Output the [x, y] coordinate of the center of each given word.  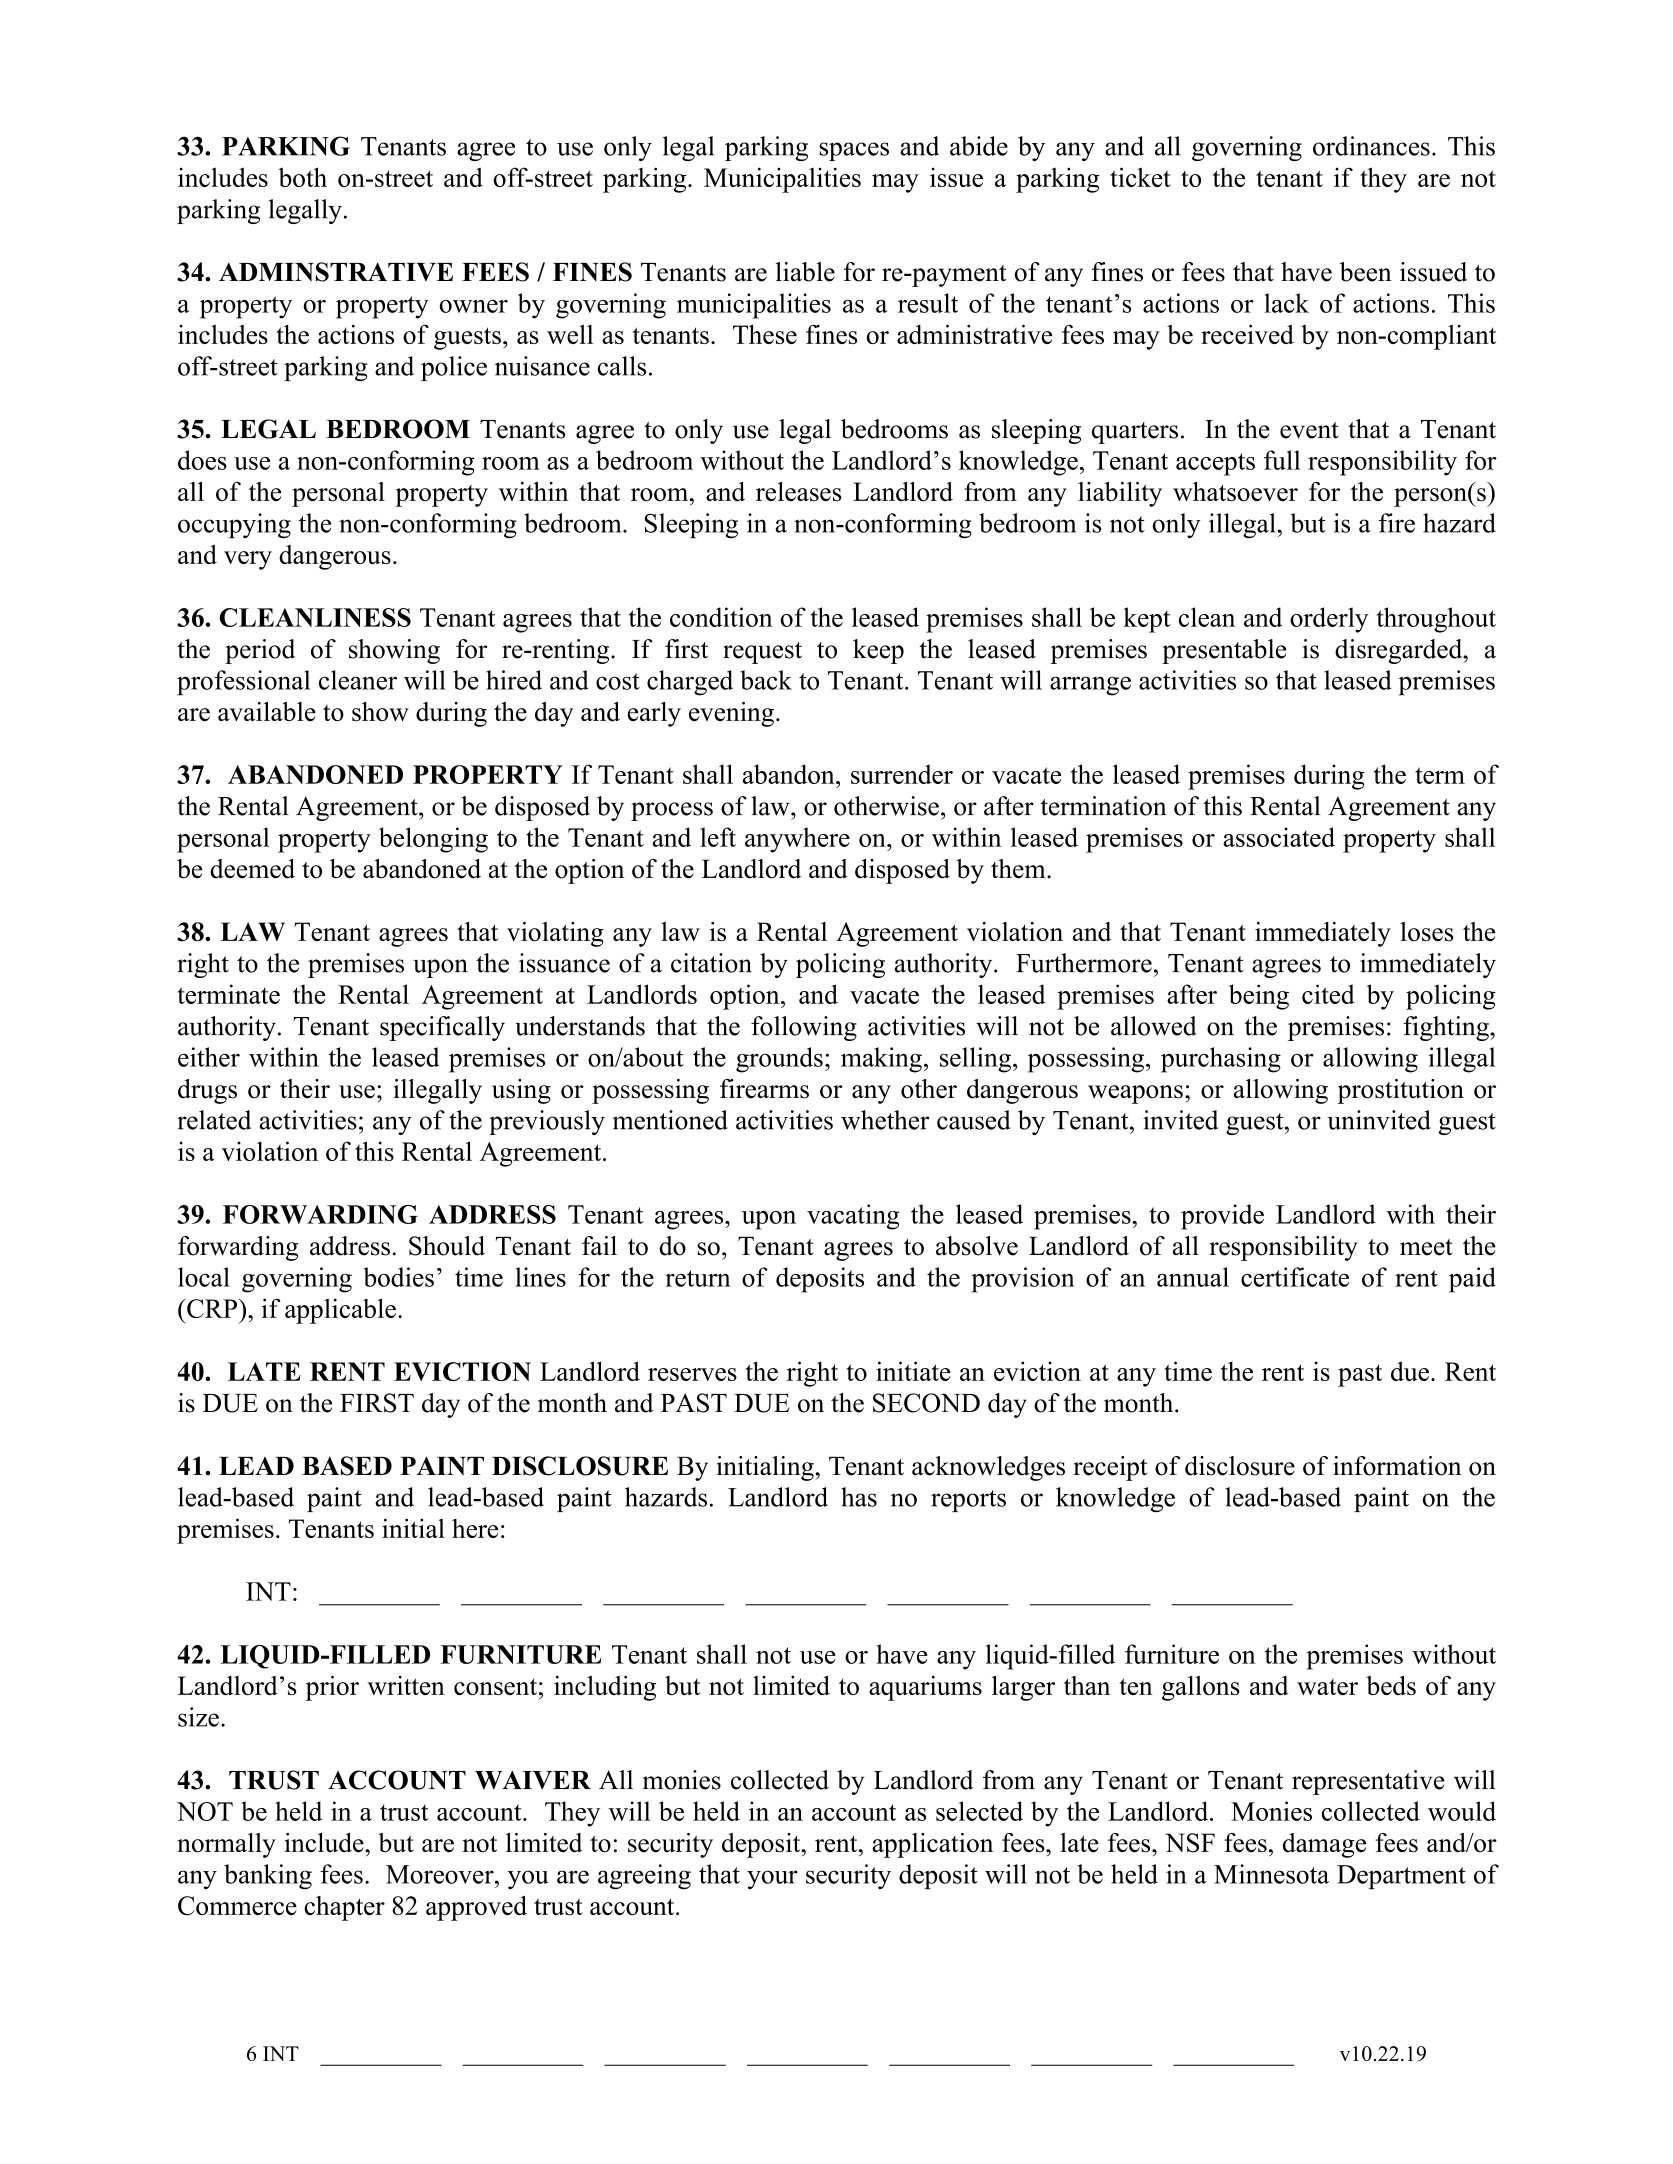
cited [1328, 994]
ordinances [1371, 146]
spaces [854, 151]
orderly [1329, 620]
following [804, 1028]
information [1397, 1466]
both [302, 177]
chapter [344, 1908]
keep [878, 651]
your [772, 1880]
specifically [442, 1028]
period [260, 651]
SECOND [926, 1403]
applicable [340, 1311]
